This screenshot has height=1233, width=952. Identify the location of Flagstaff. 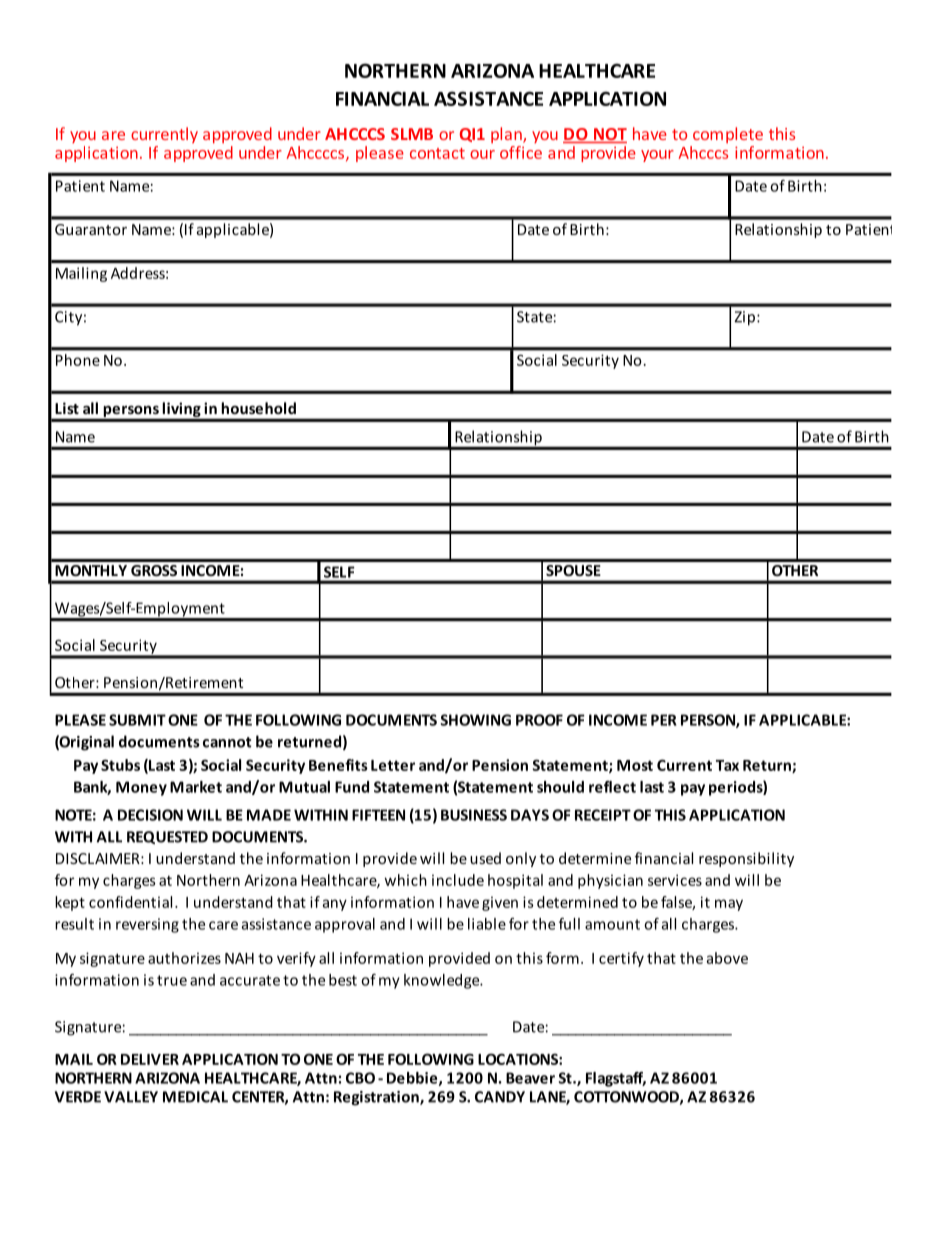
(616, 1079).
